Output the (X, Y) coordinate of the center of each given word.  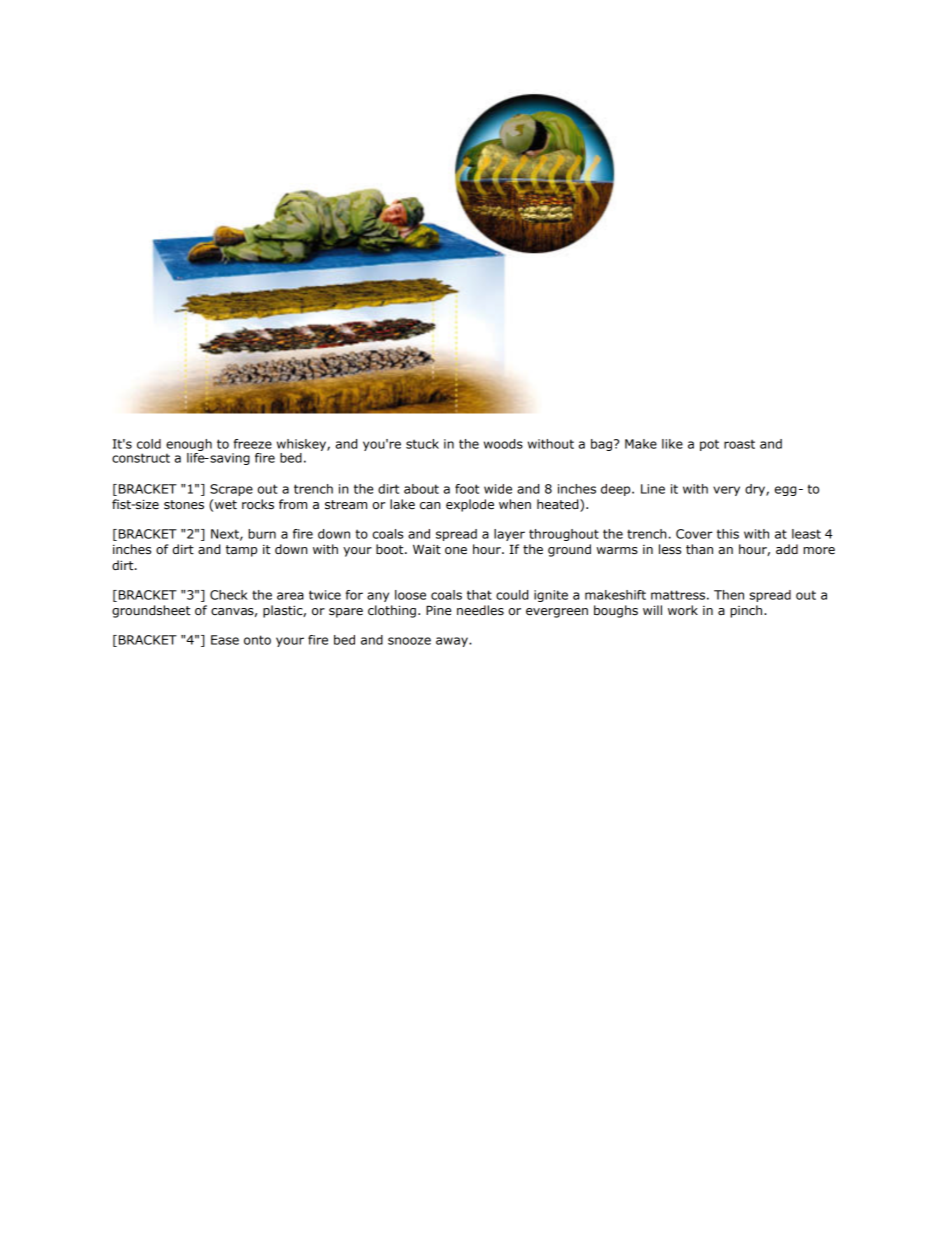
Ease (225, 640)
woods (503, 444)
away (453, 642)
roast (739, 444)
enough (189, 445)
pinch (747, 611)
